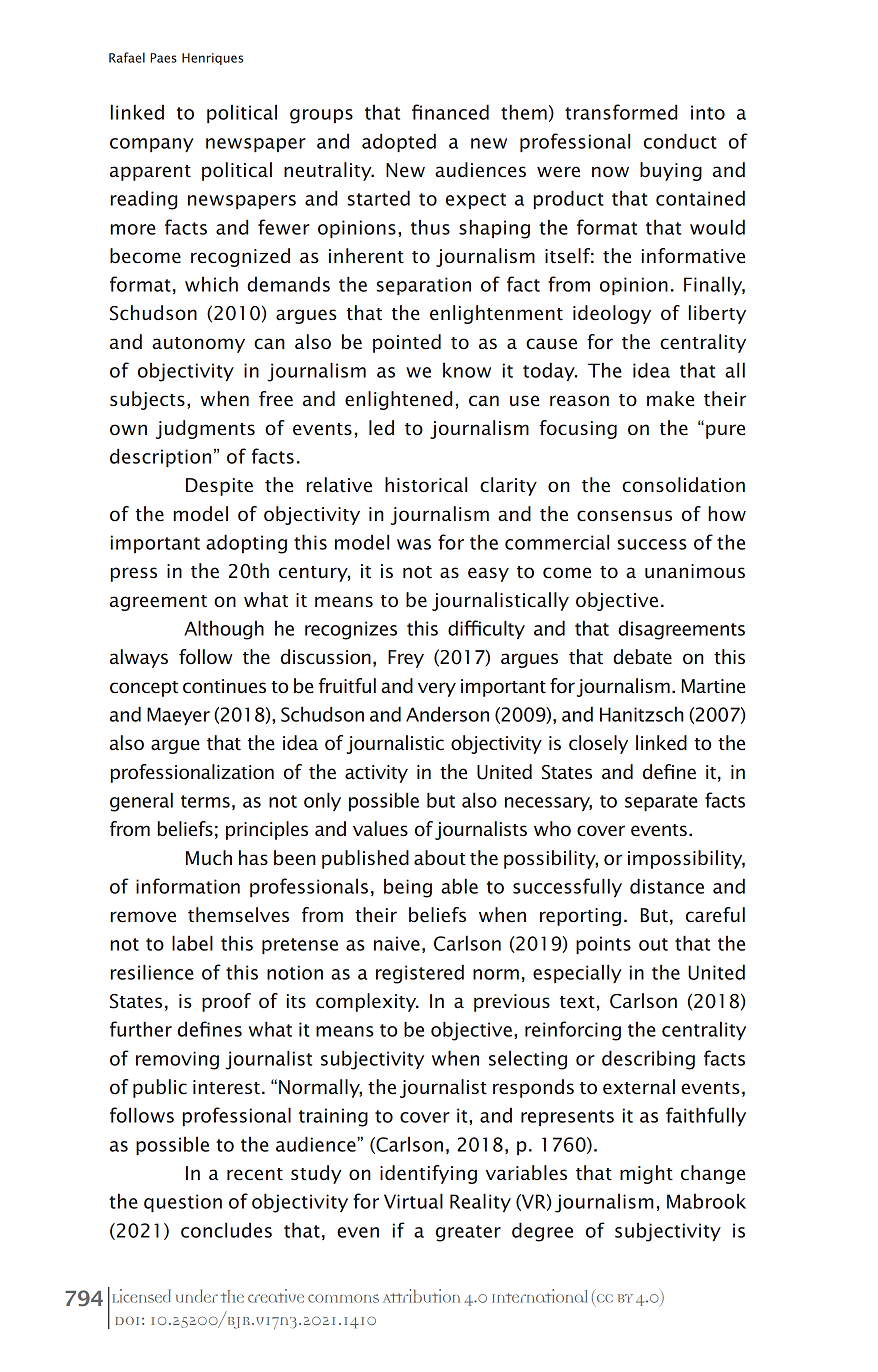  I want to click on financed, so click(450, 112).
